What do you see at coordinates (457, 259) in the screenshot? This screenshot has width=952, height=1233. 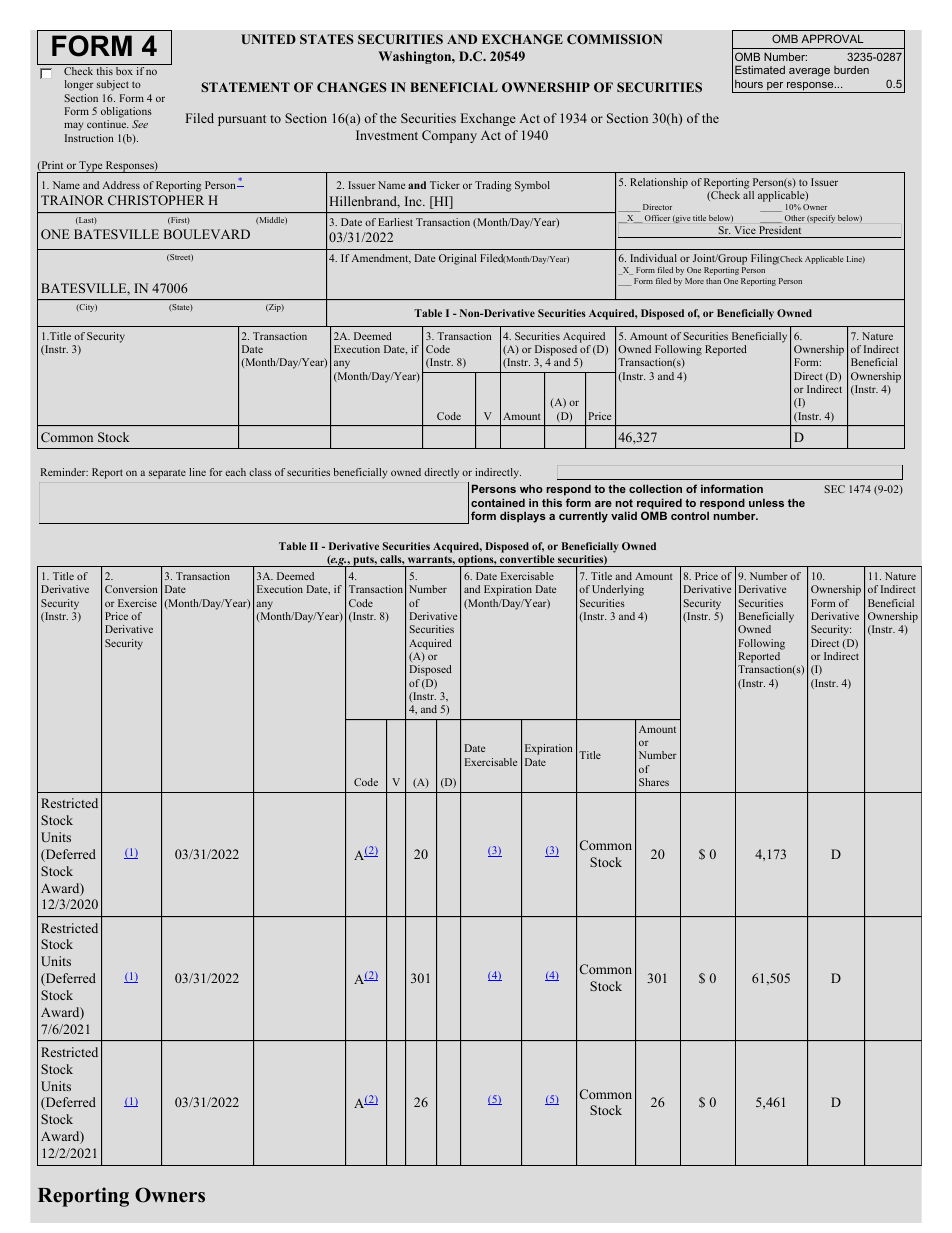 I see `Original` at bounding box center [457, 259].
